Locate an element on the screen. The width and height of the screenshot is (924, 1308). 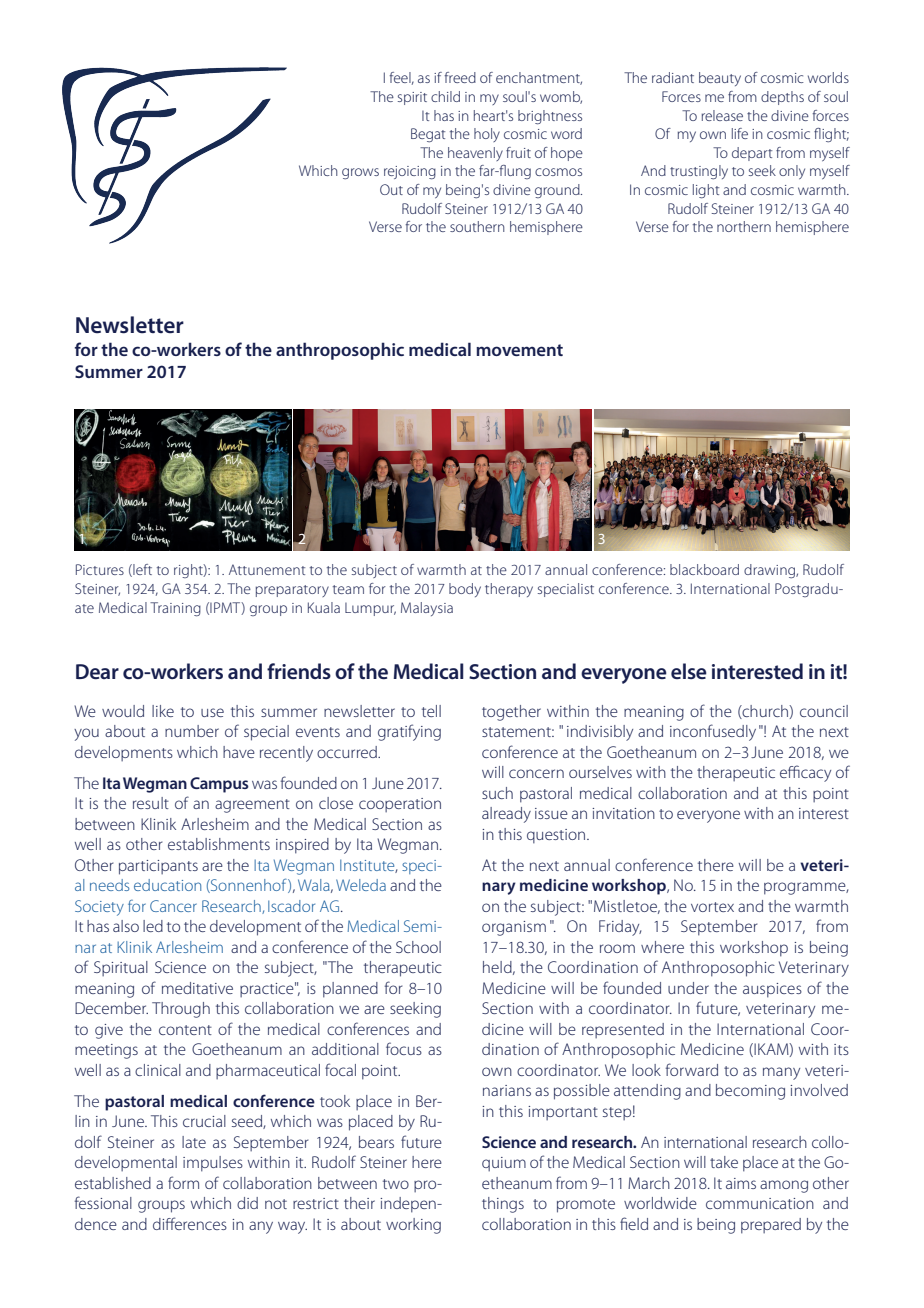
things is located at coordinates (503, 1205).
